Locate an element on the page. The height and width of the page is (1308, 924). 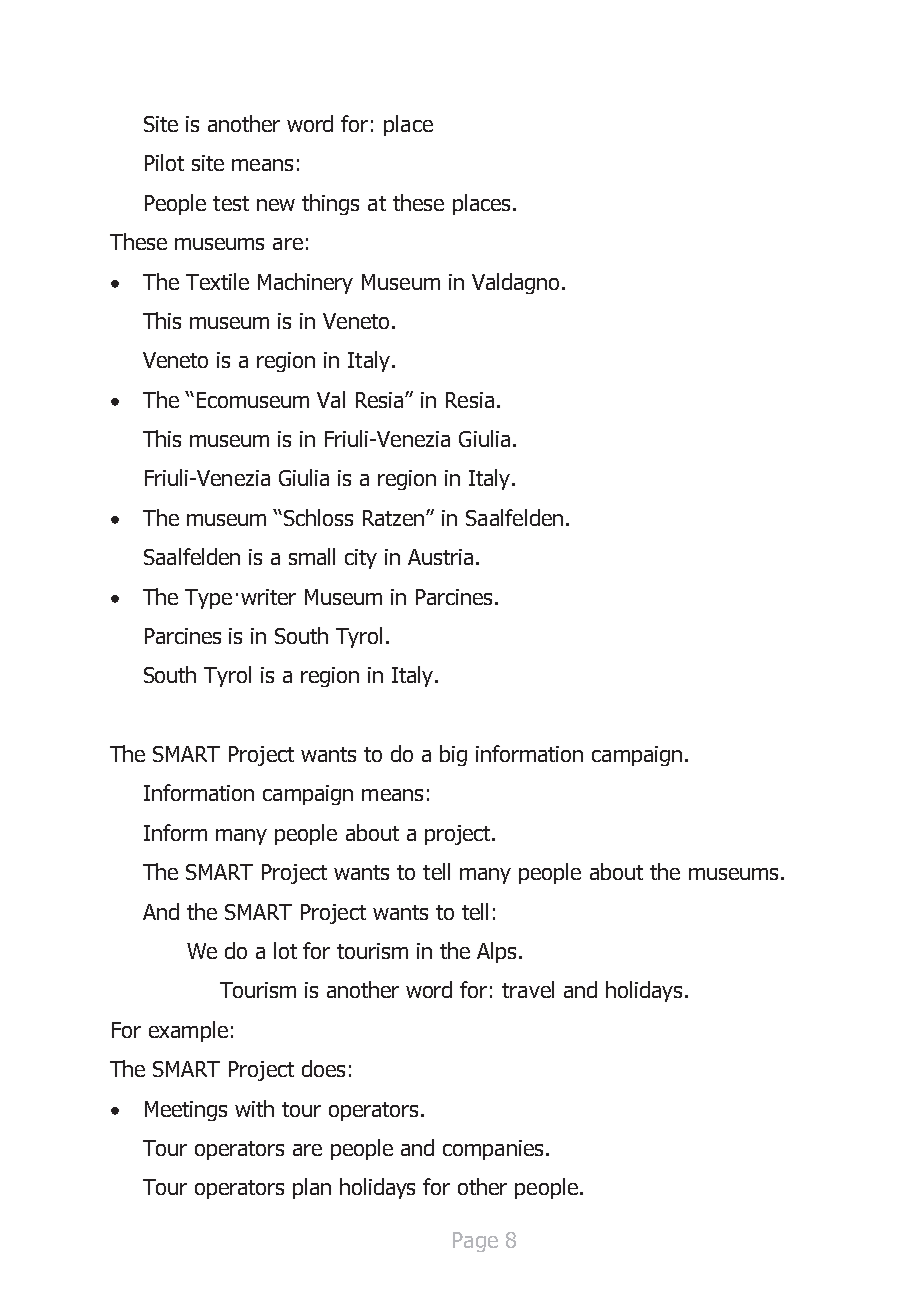
test is located at coordinates (231, 203).
